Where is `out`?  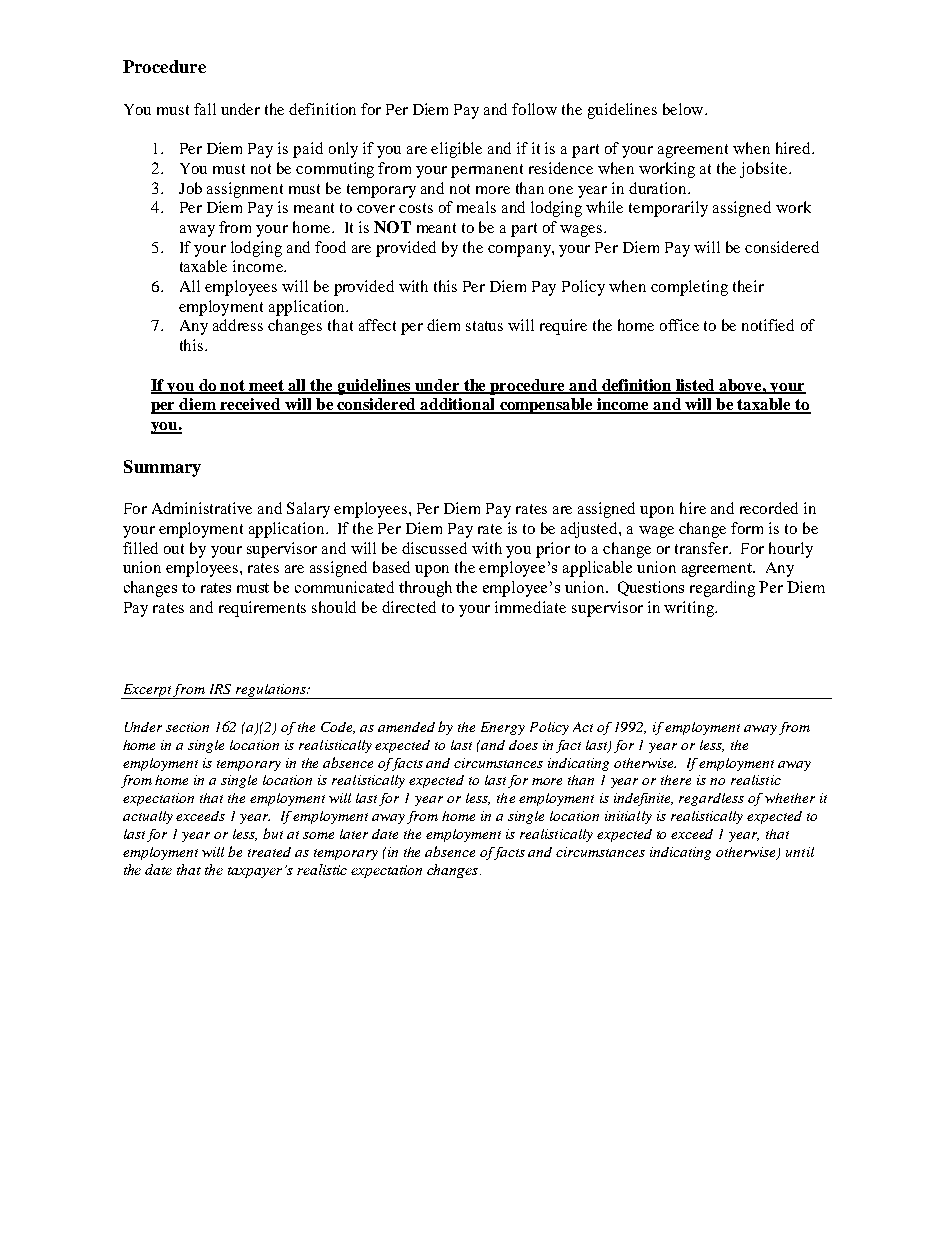
out is located at coordinates (174, 549).
